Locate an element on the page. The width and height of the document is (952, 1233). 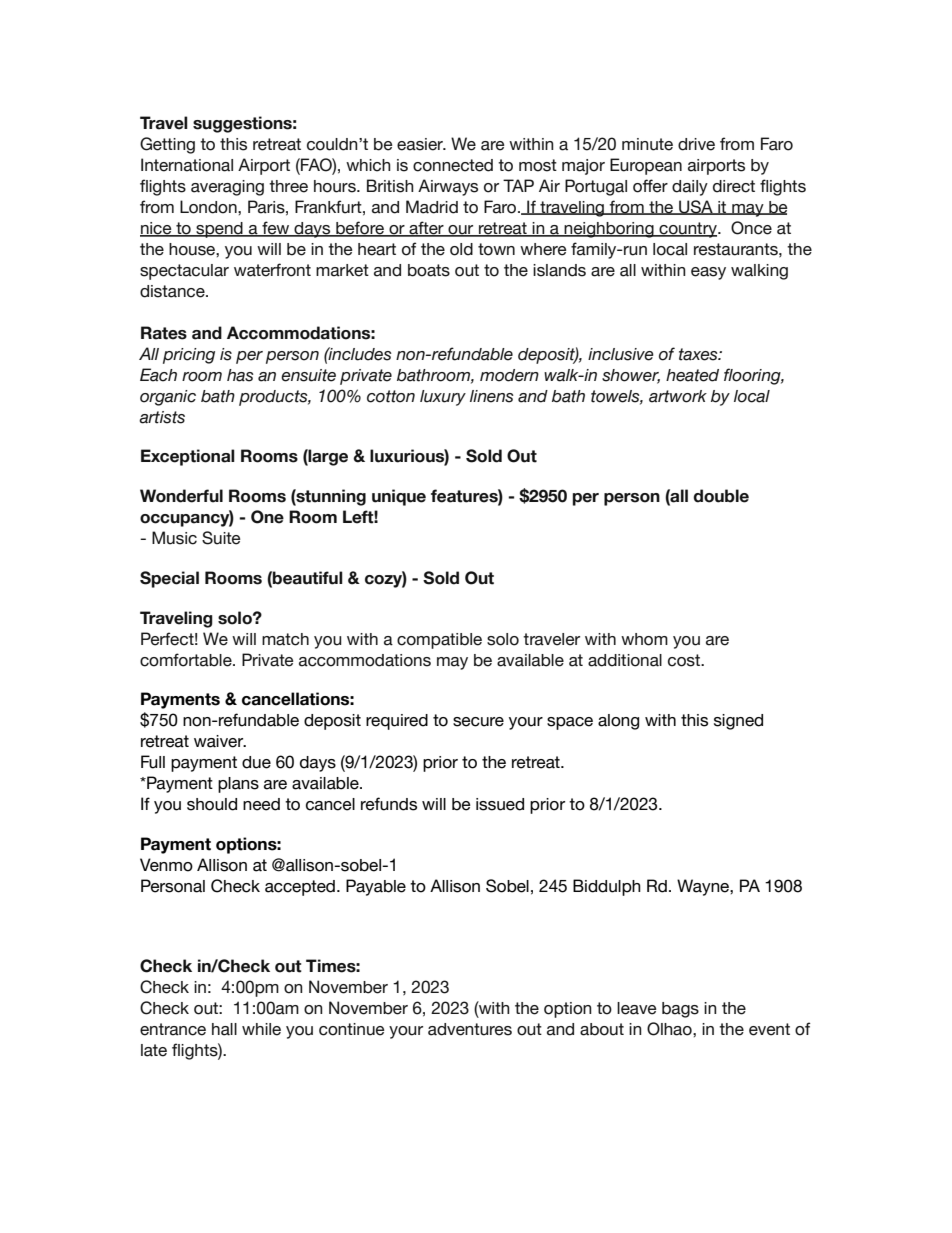
signed is located at coordinates (738, 722).
